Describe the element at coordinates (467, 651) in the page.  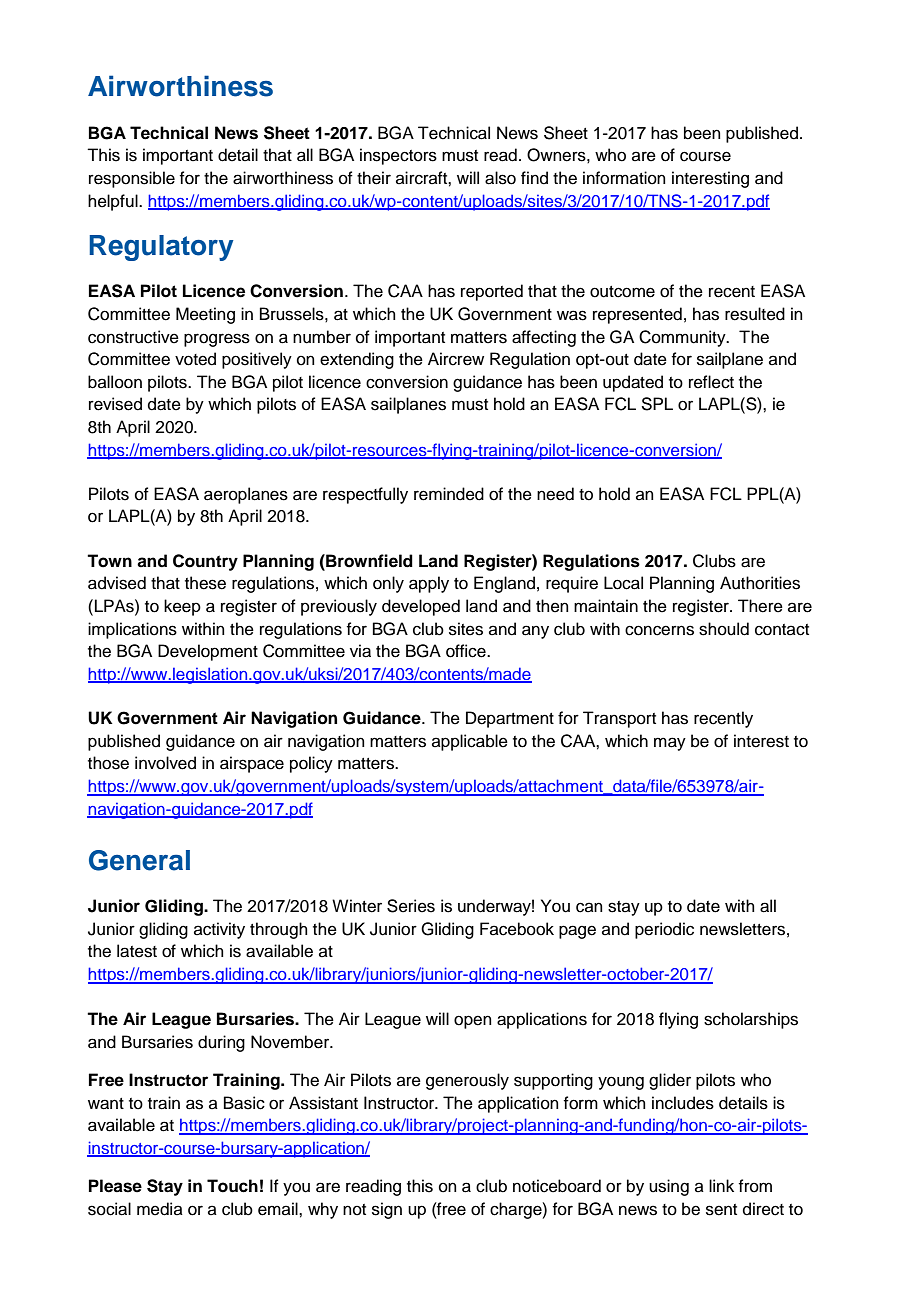
I see `office` at that location.
